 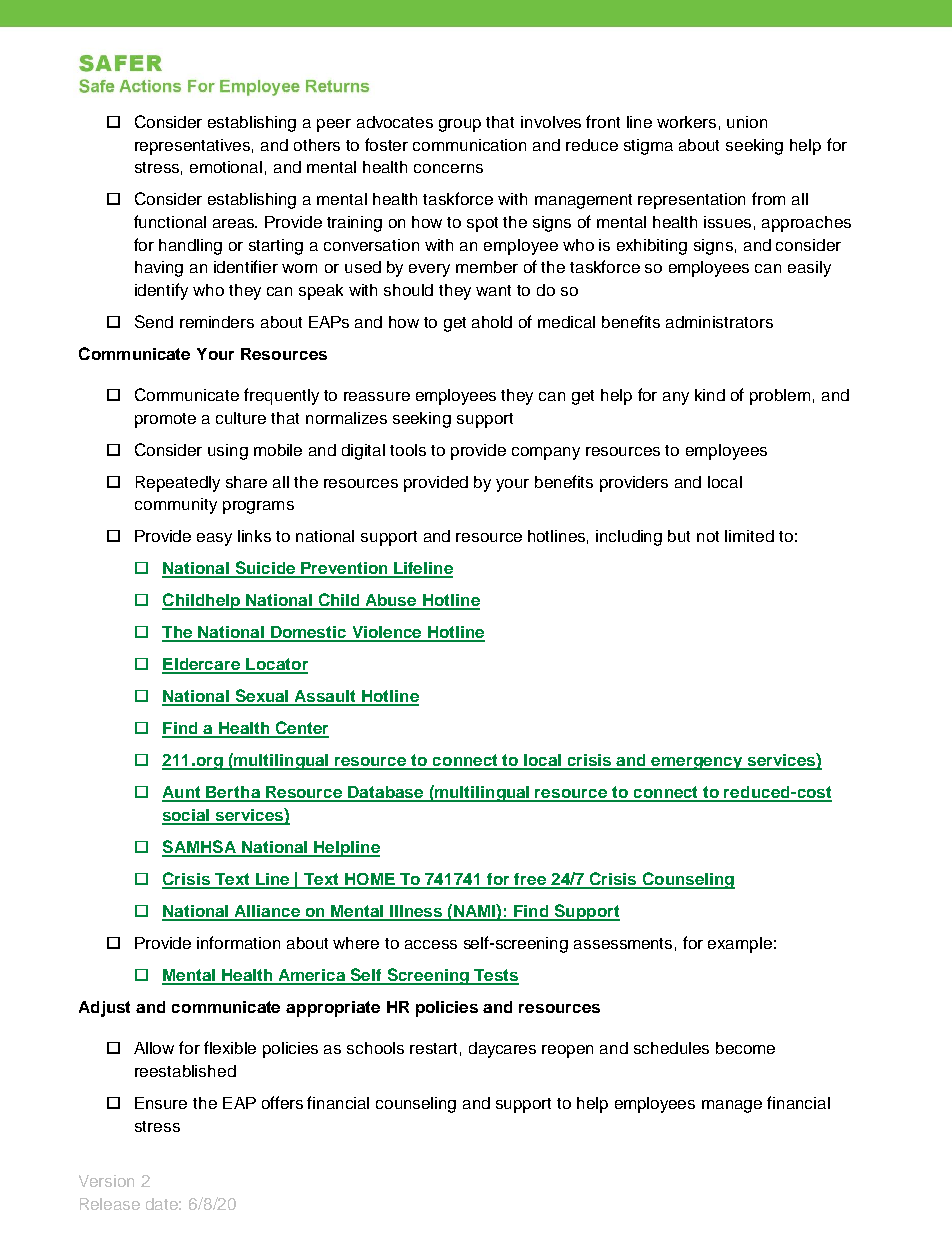 What do you see at coordinates (106, 1181) in the page?
I see `Version` at bounding box center [106, 1181].
